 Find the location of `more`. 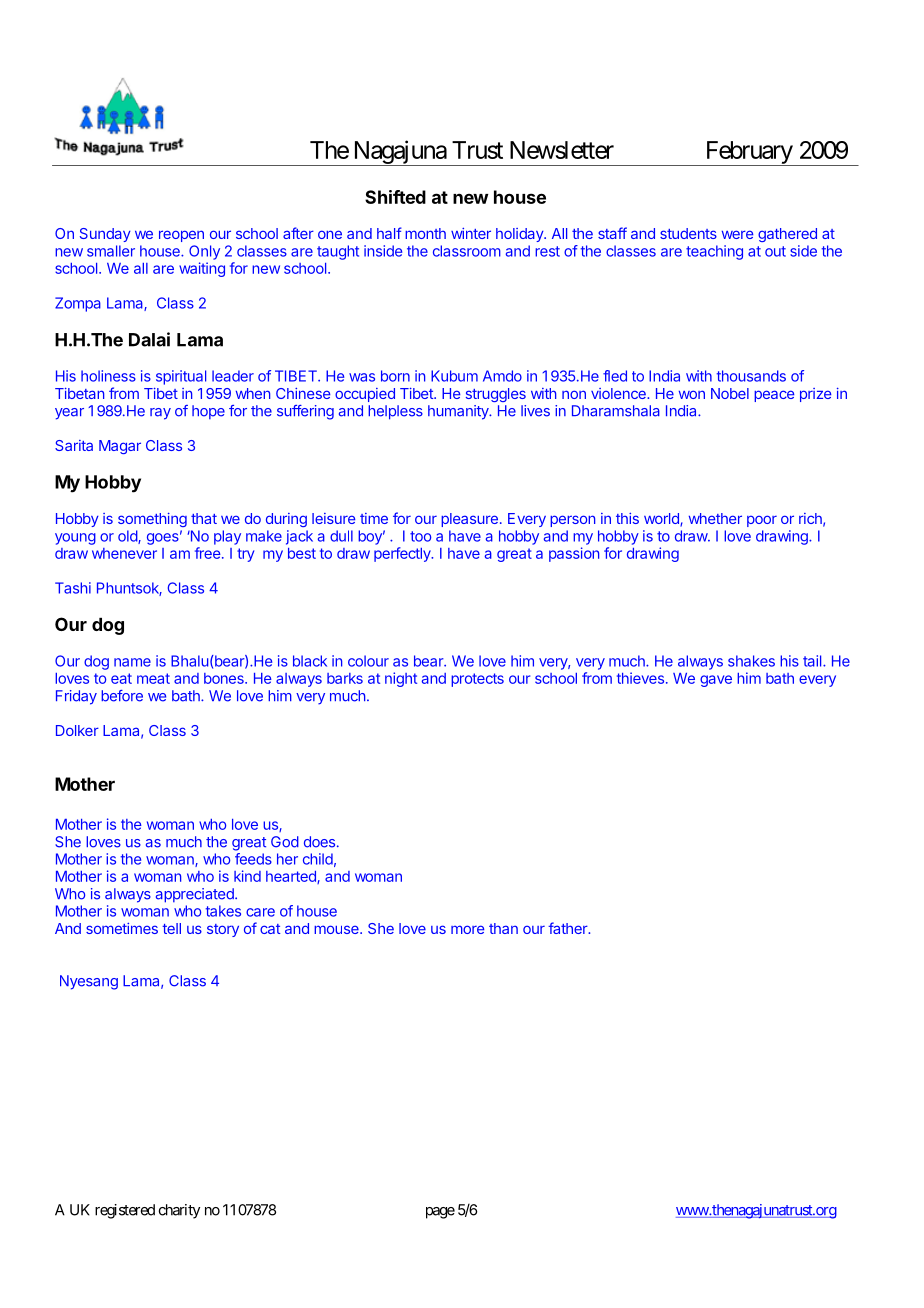

more is located at coordinates (467, 929).
